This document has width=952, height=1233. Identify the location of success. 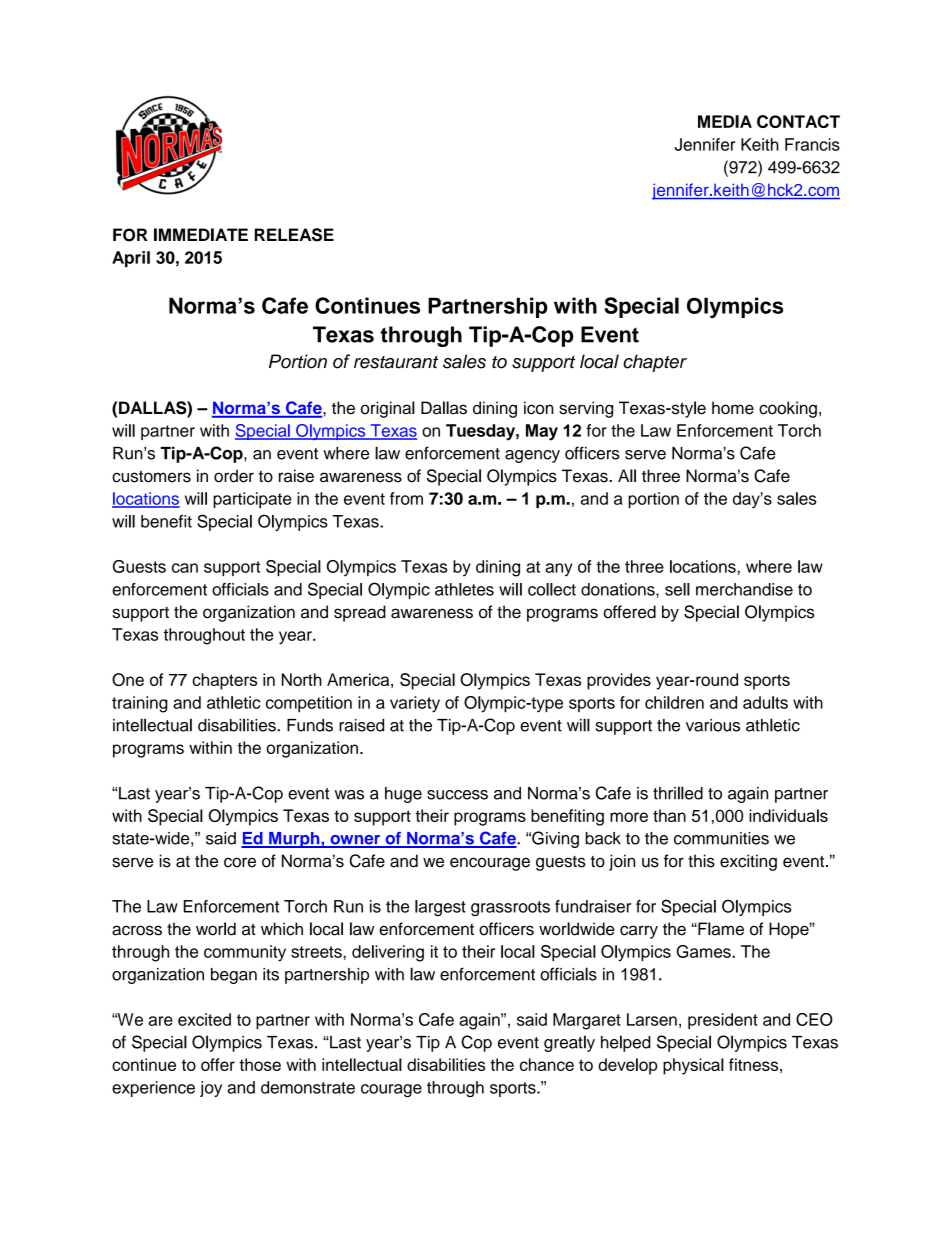
(457, 795).
